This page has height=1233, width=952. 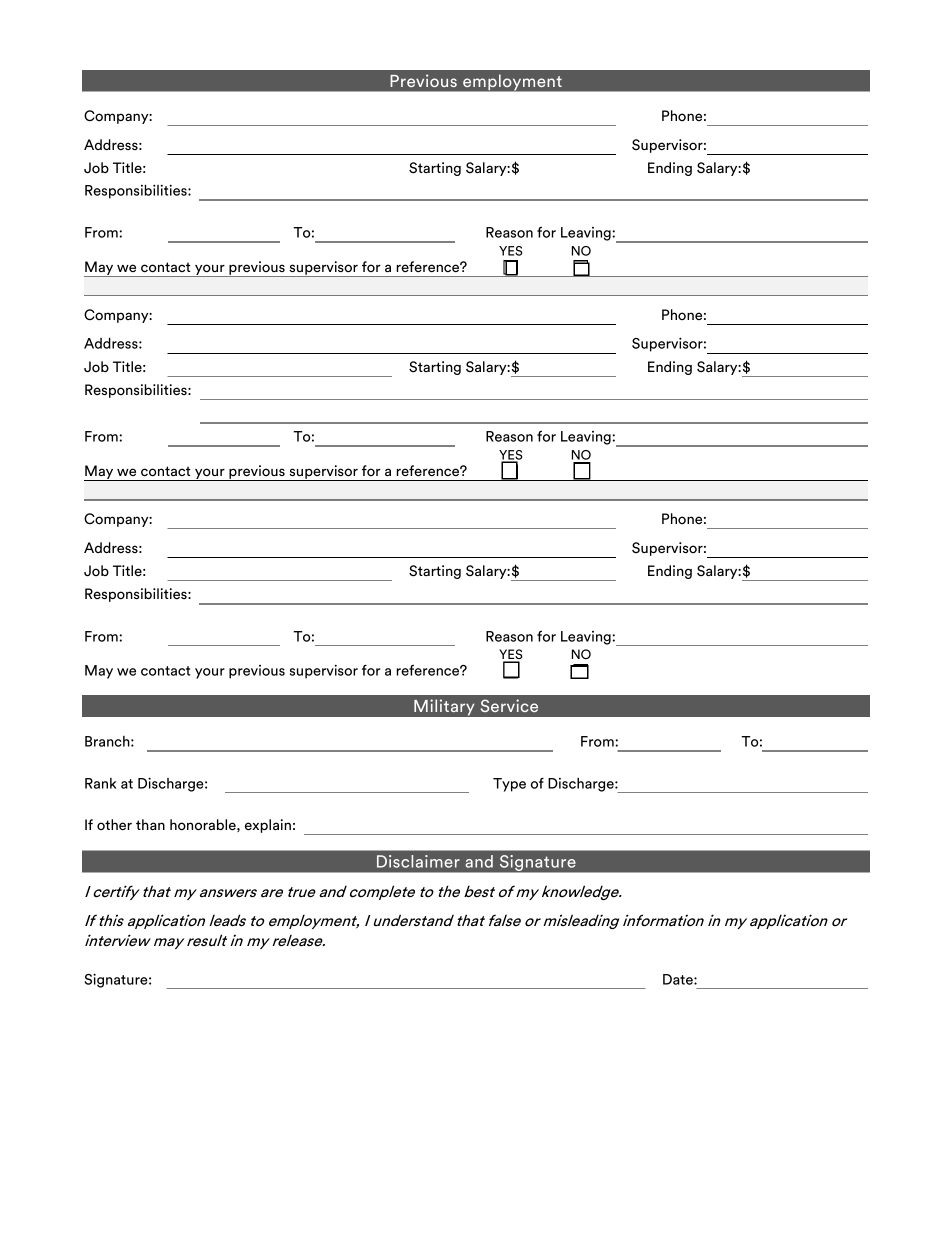 What do you see at coordinates (150, 824) in the page?
I see `than` at bounding box center [150, 824].
